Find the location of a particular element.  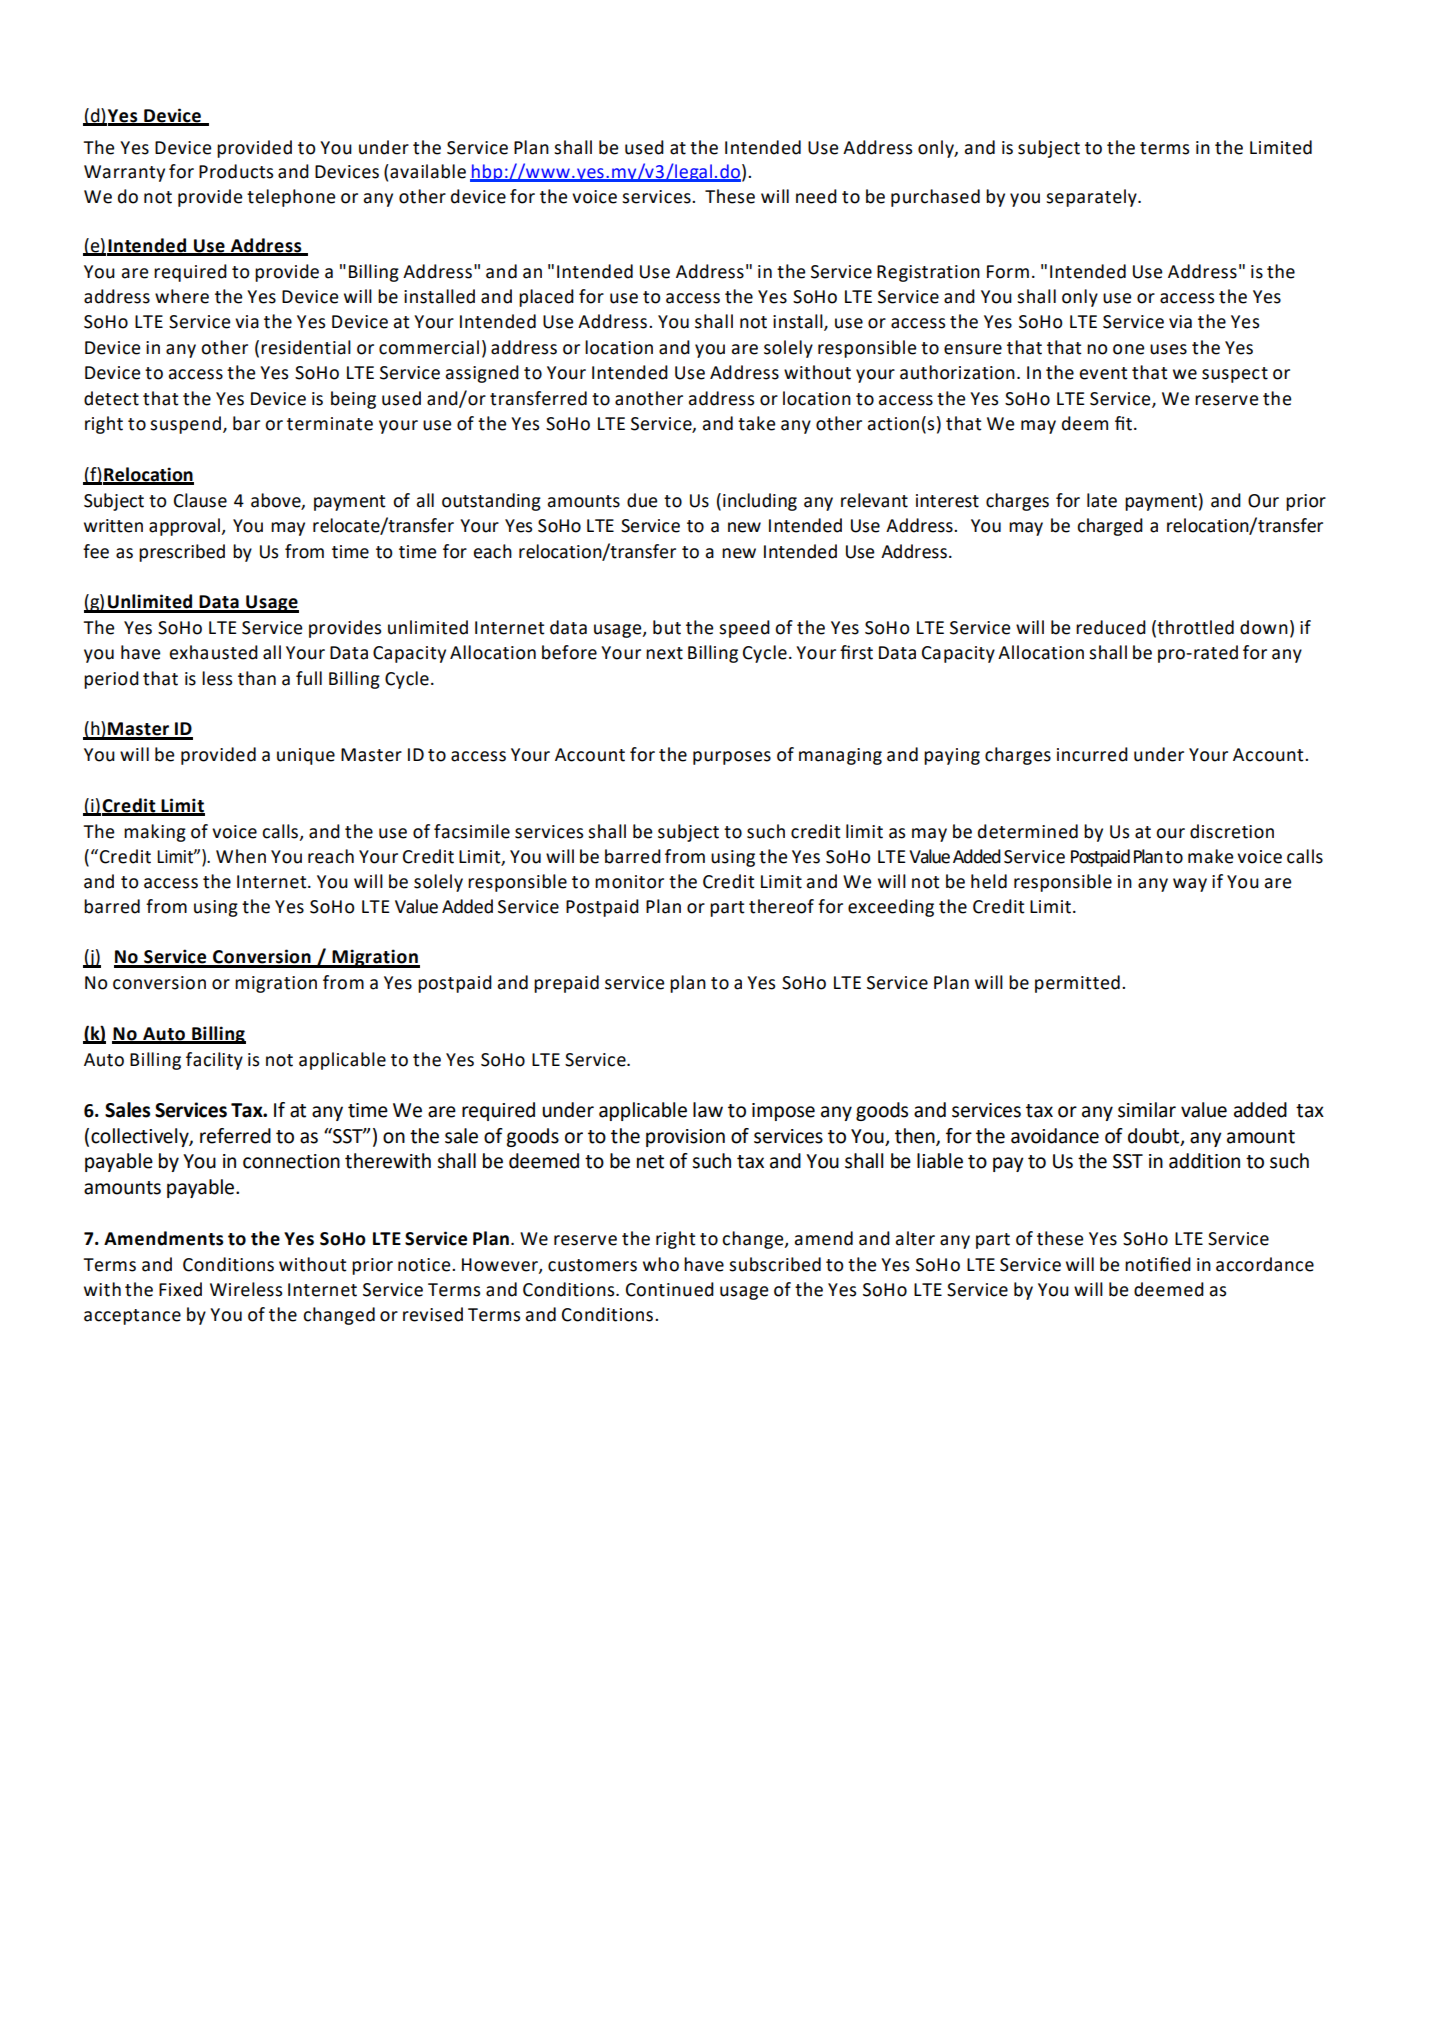

Clause is located at coordinates (200, 500).
